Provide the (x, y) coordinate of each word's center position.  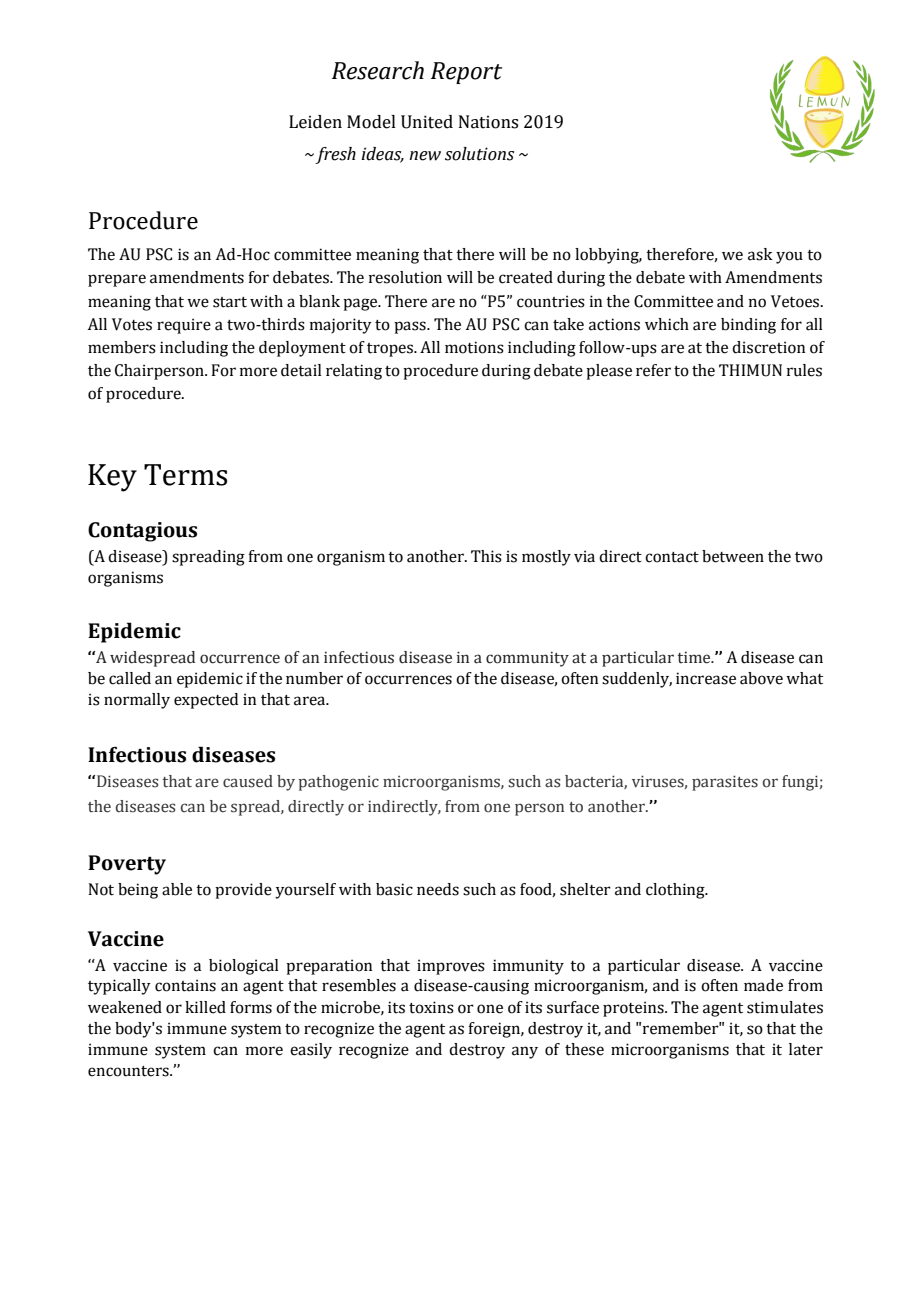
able (177, 889)
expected (206, 701)
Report (466, 73)
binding (748, 326)
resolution (405, 277)
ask (760, 254)
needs (438, 889)
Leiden (315, 122)
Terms (185, 475)
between (733, 556)
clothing (676, 891)
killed (205, 1007)
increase (706, 678)
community (527, 659)
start (230, 302)
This (486, 556)
